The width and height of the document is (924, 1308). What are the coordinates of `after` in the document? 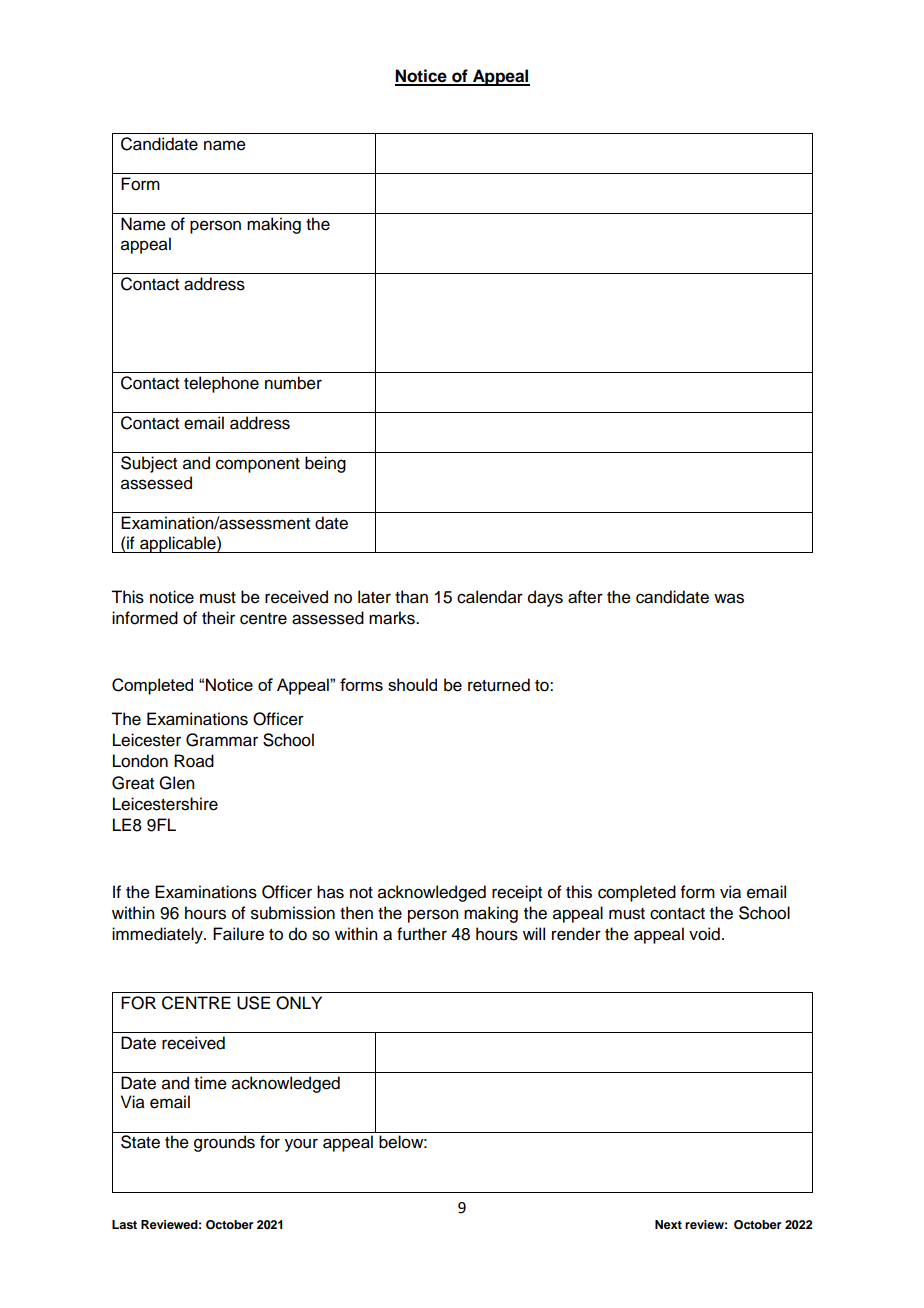 It's located at (585, 597).
